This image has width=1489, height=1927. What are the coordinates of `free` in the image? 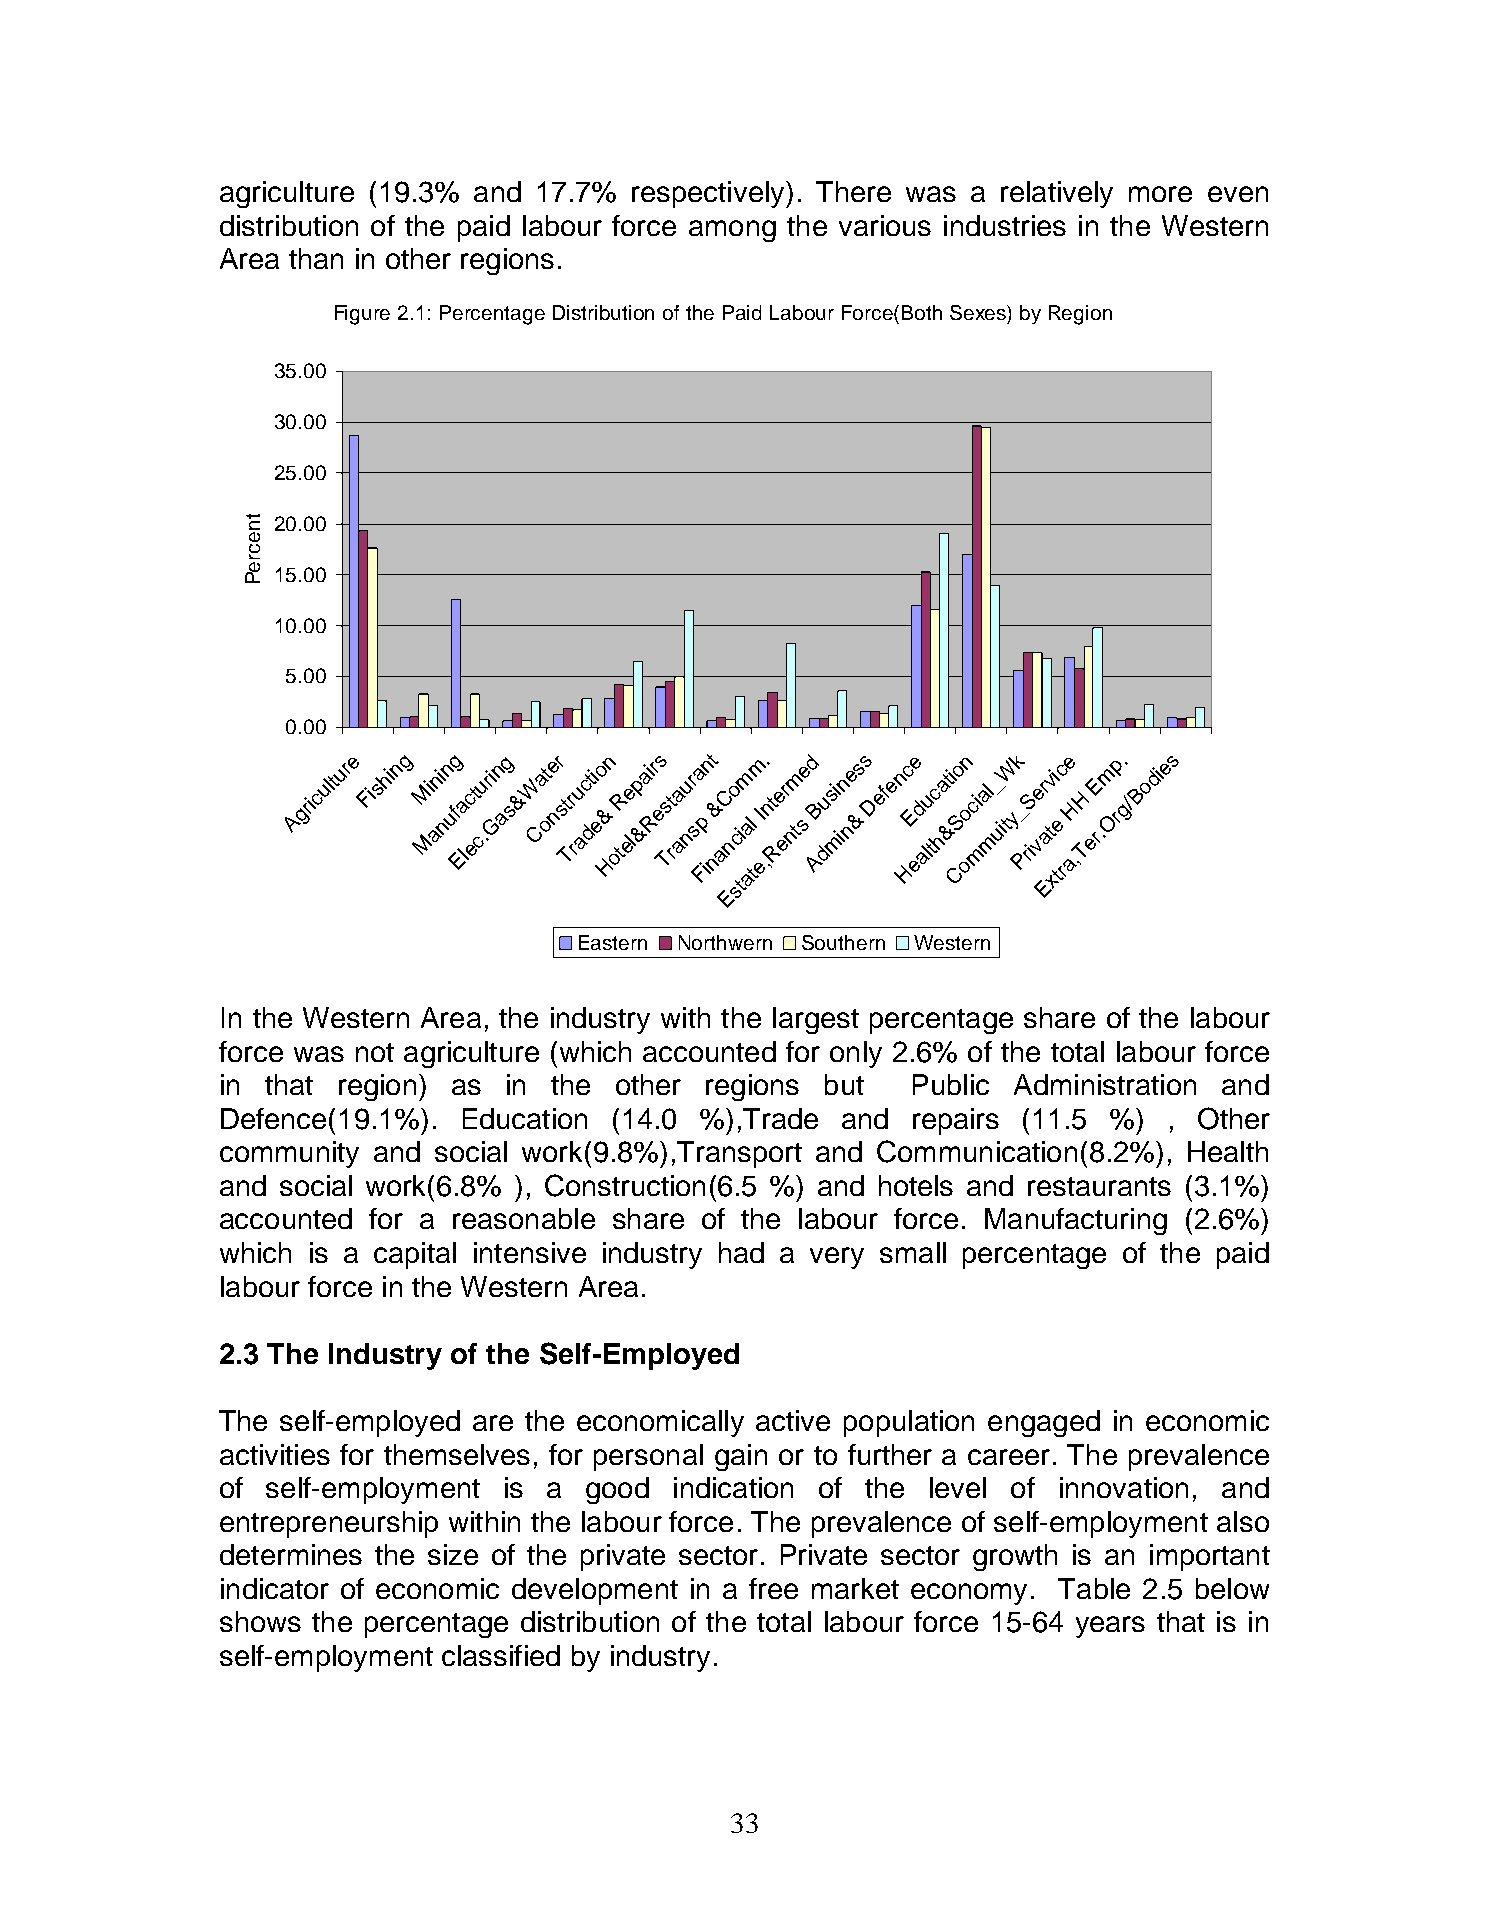 It's located at (773, 1588).
